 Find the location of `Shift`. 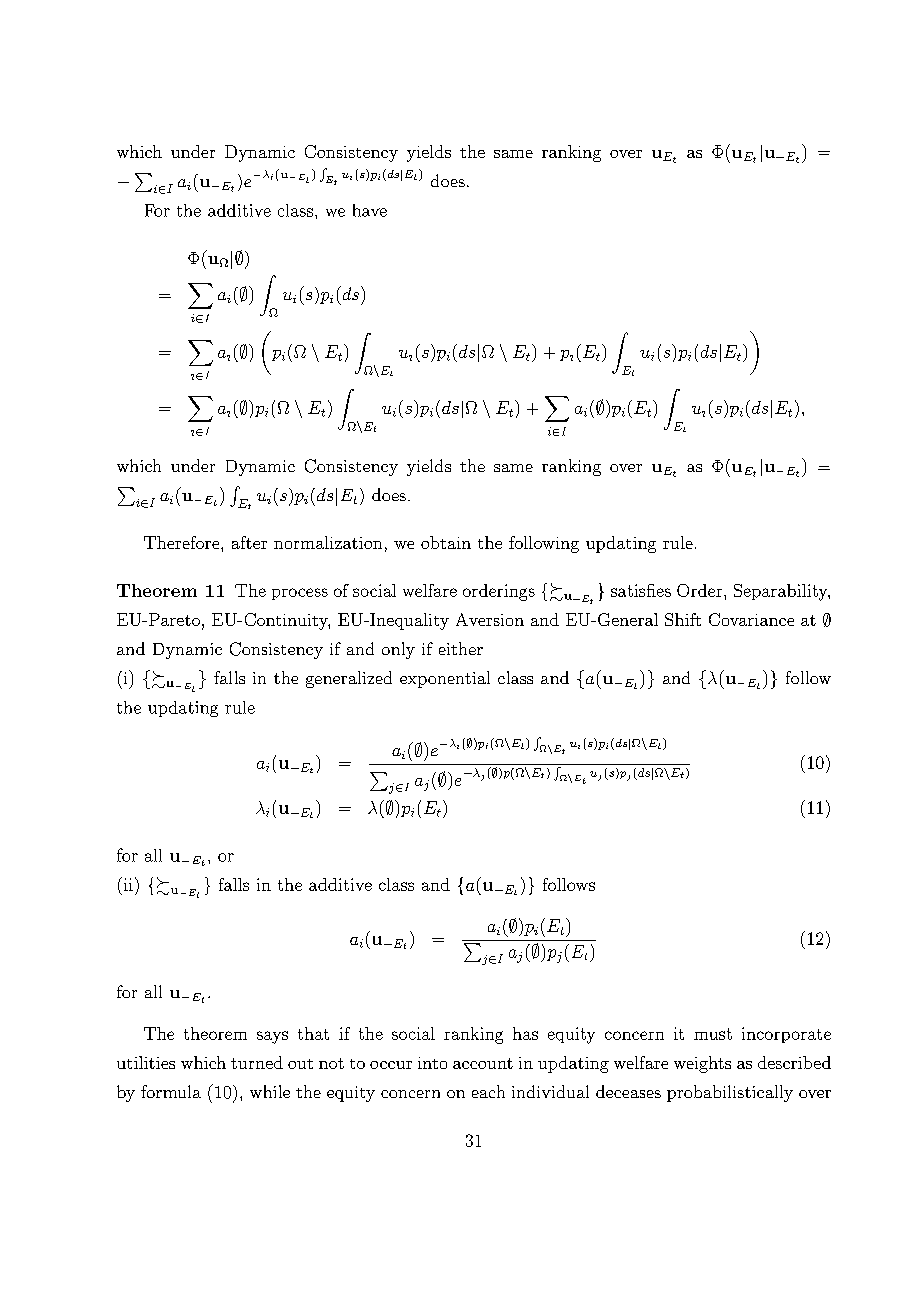

Shift is located at coordinates (683, 619).
